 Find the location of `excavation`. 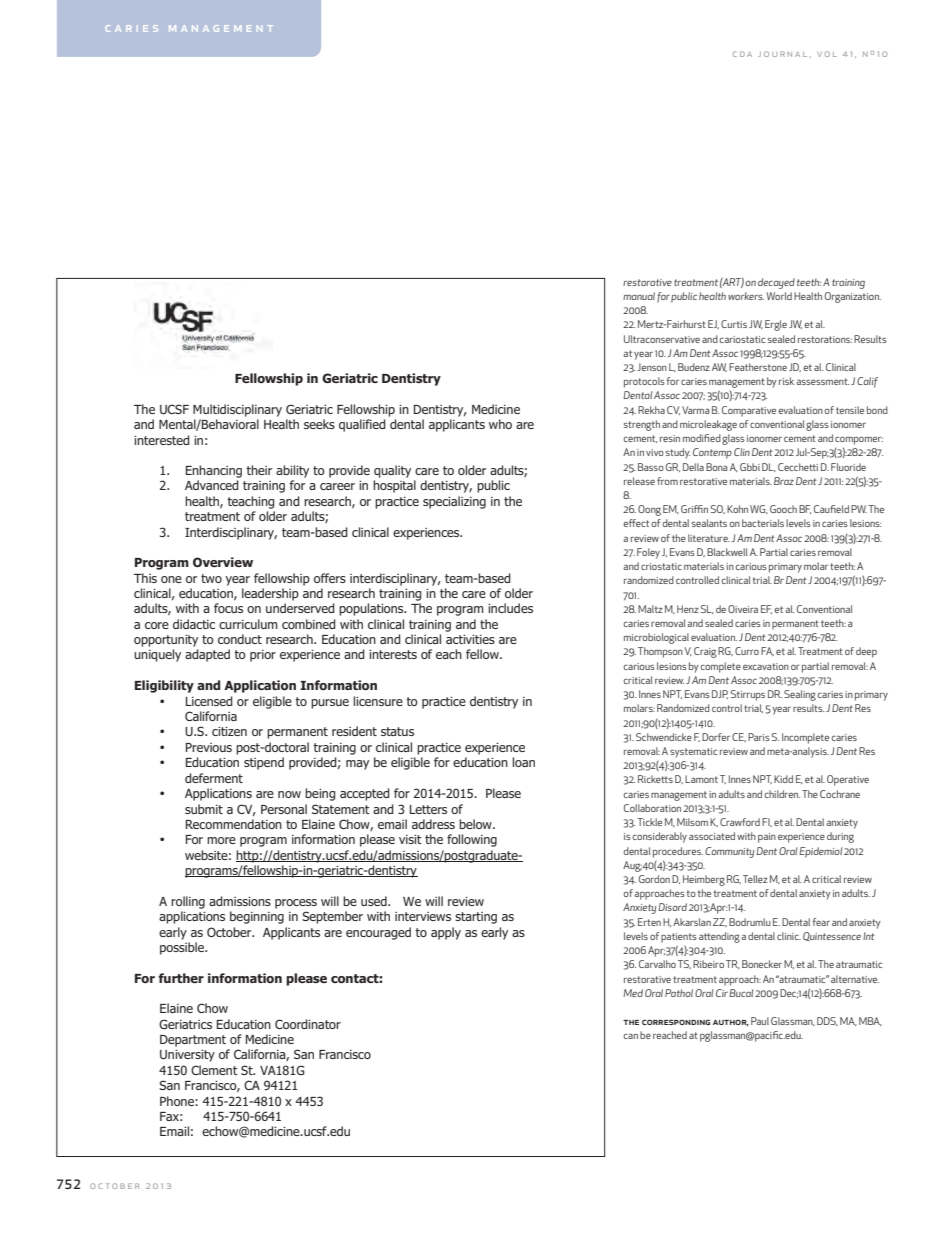

excavation is located at coordinates (766, 666).
